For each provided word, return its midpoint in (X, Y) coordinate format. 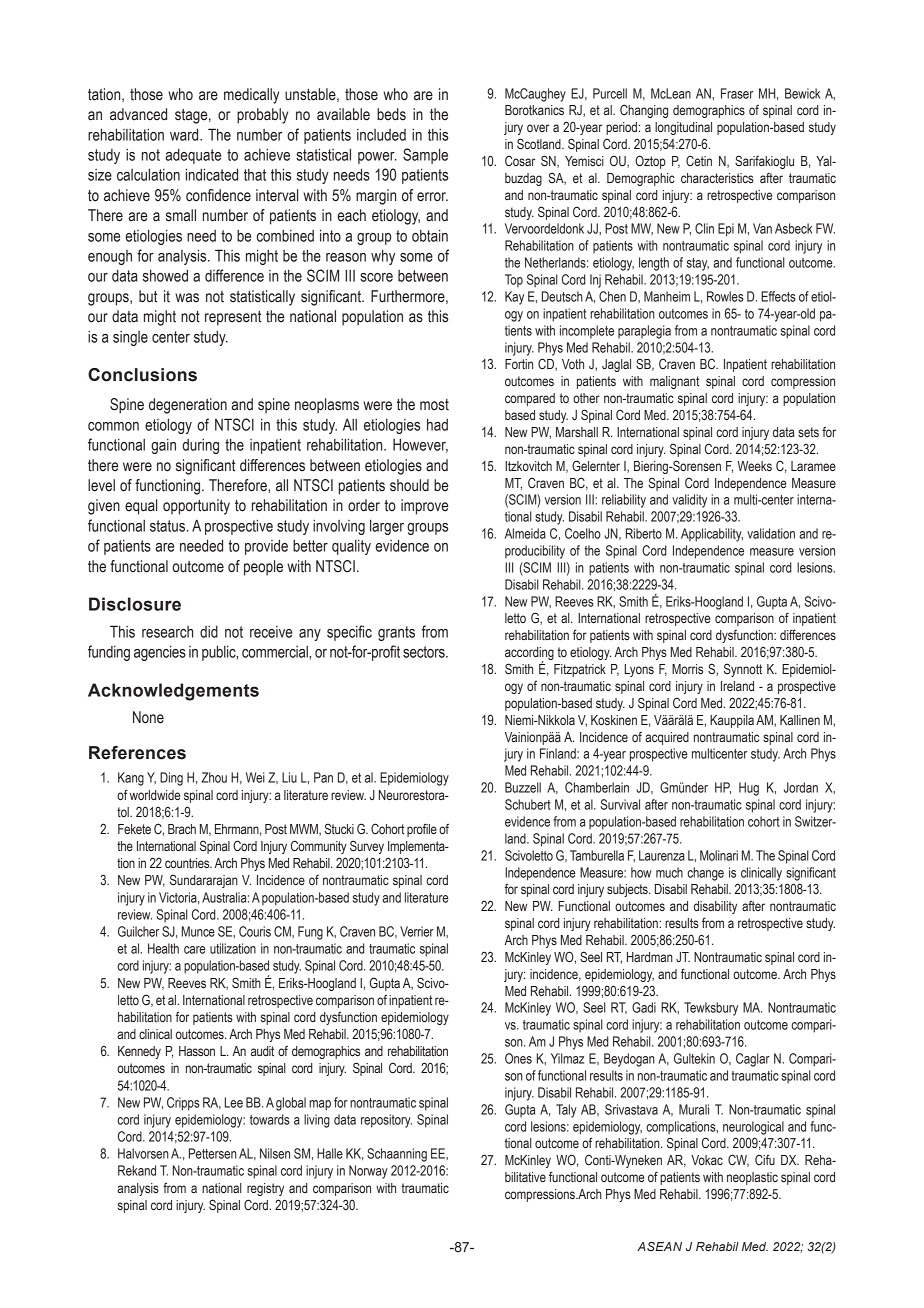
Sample (425, 156)
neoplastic (752, 1178)
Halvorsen (143, 1153)
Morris (687, 669)
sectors (425, 652)
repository (386, 1121)
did (209, 632)
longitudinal (683, 128)
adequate (193, 156)
